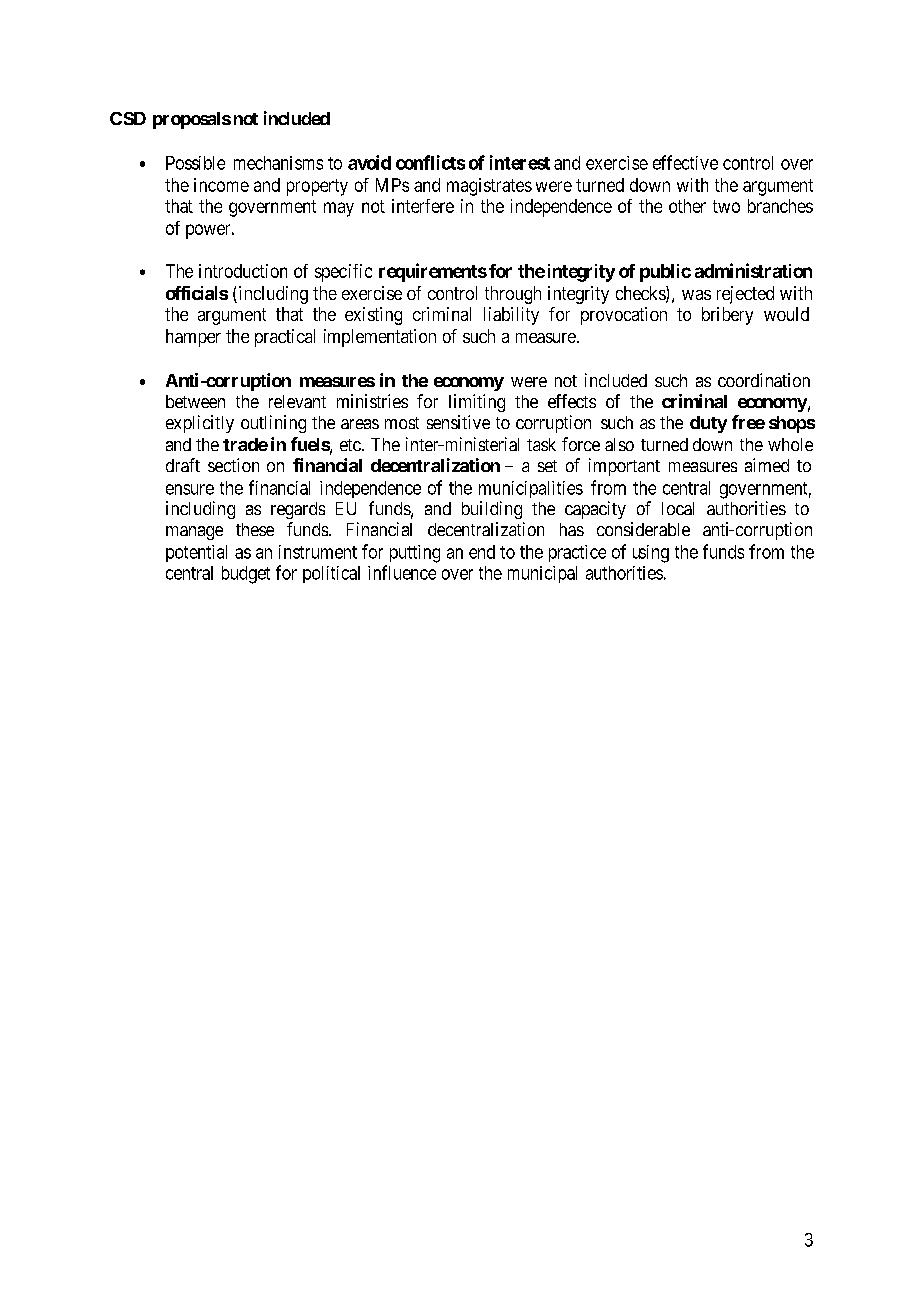 The height and width of the screenshot is (1307, 924). What do you see at coordinates (285, 338) in the screenshot?
I see `practical` at bounding box center [285, 338].
